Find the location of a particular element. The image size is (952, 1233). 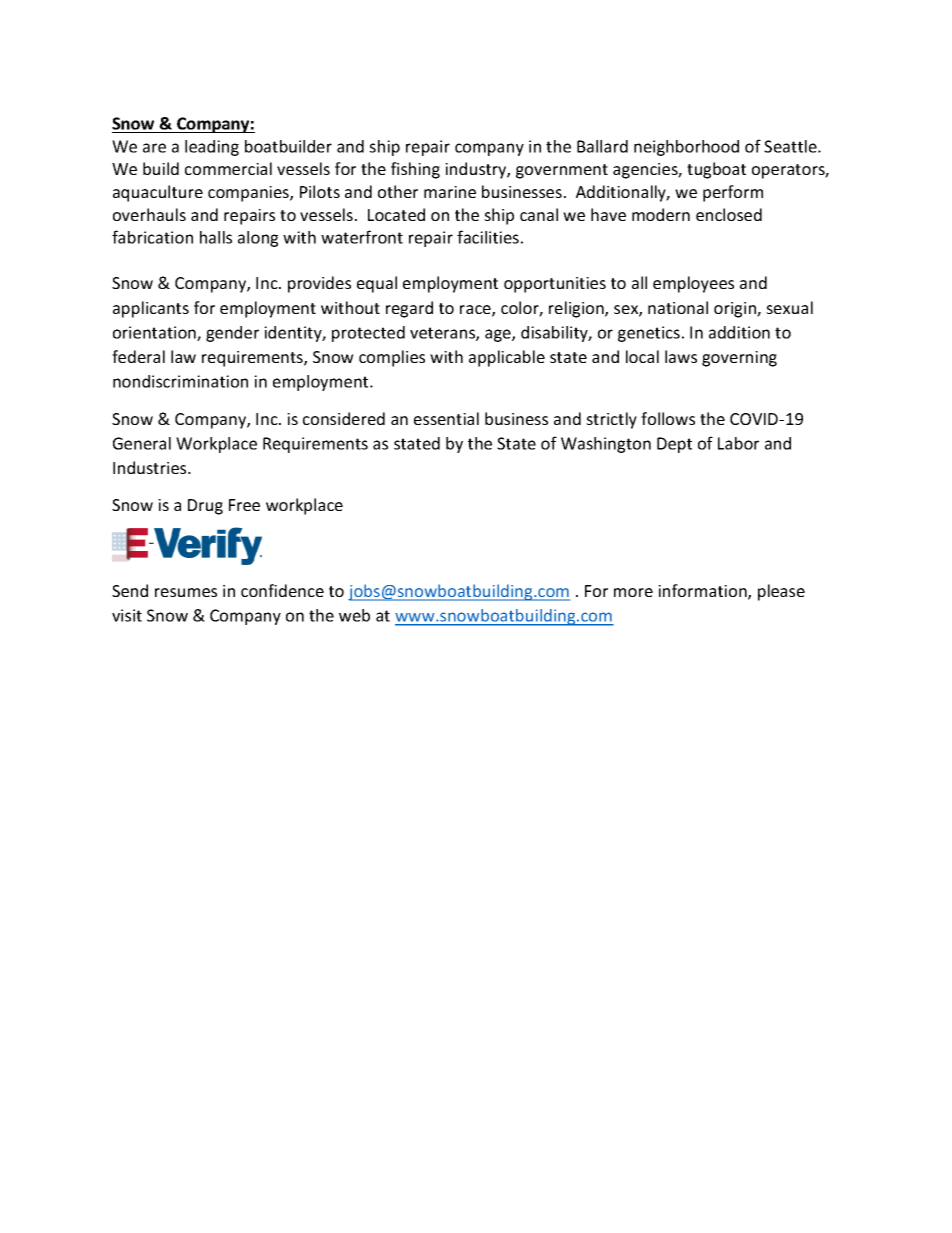

General is located at coordinates (142, 443).
